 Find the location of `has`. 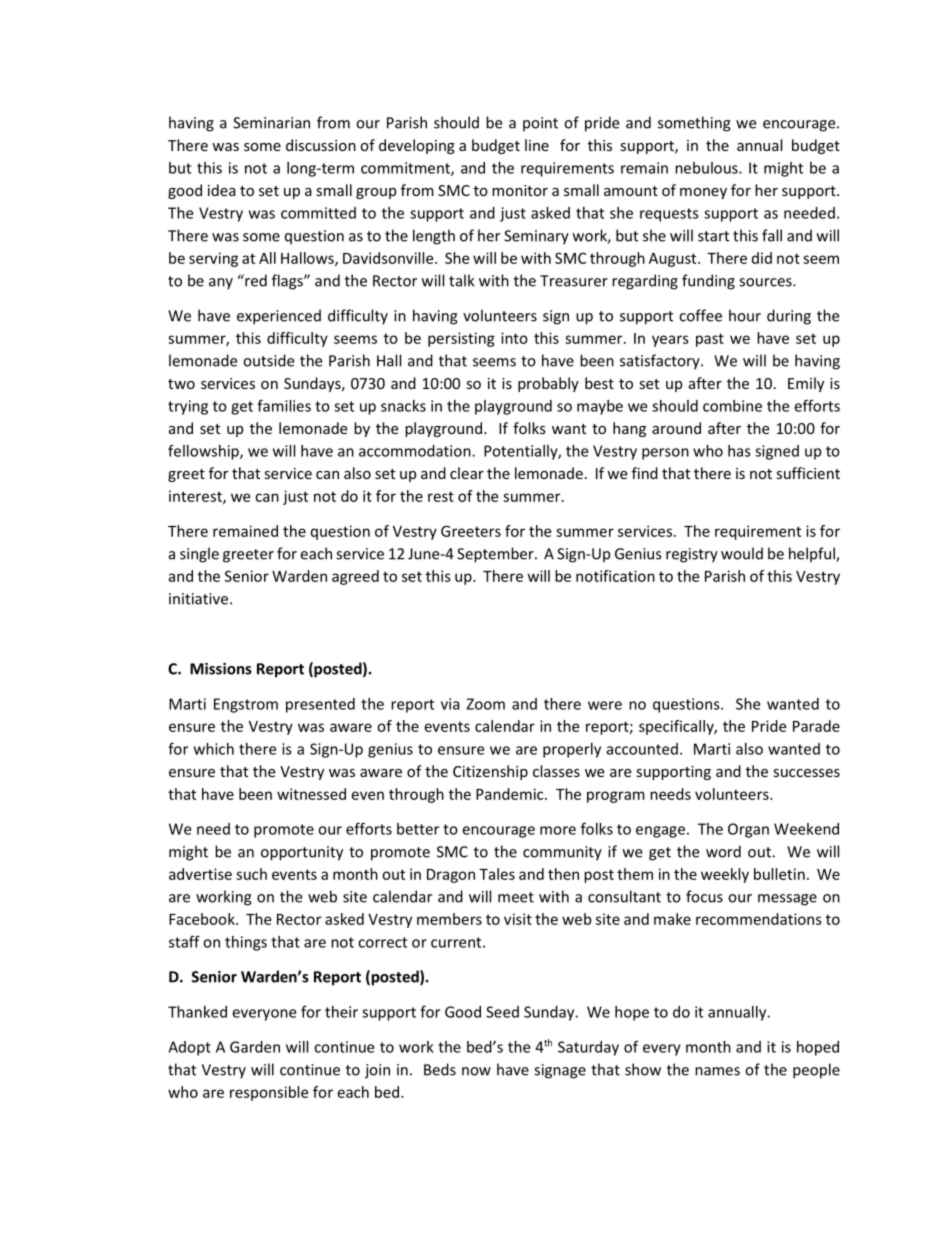

has is located at coordinates (739, 451).
